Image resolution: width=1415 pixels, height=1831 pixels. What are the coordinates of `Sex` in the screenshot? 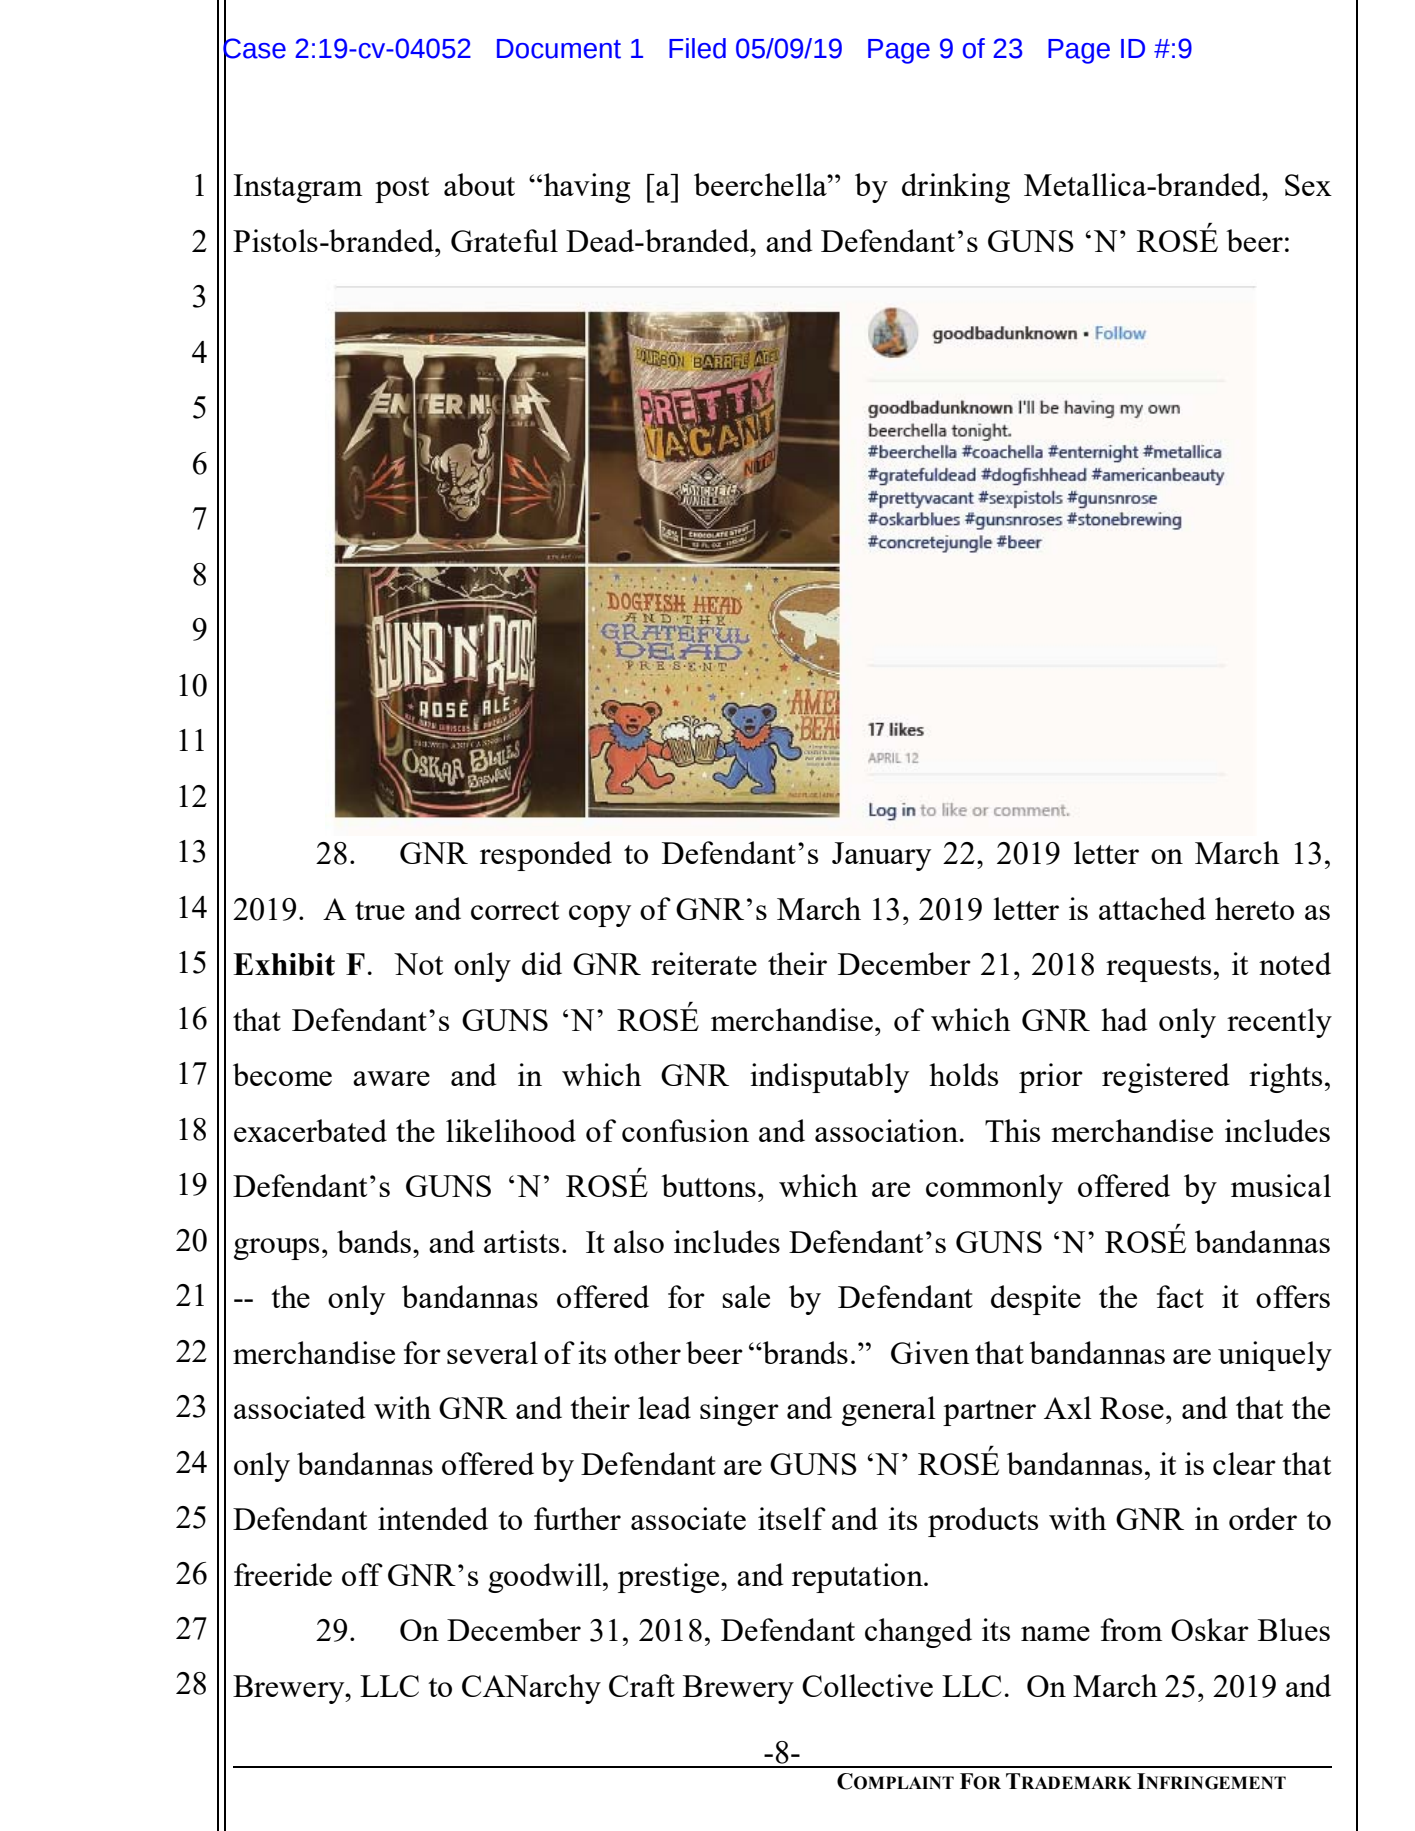 It's located at (1308, 185).
